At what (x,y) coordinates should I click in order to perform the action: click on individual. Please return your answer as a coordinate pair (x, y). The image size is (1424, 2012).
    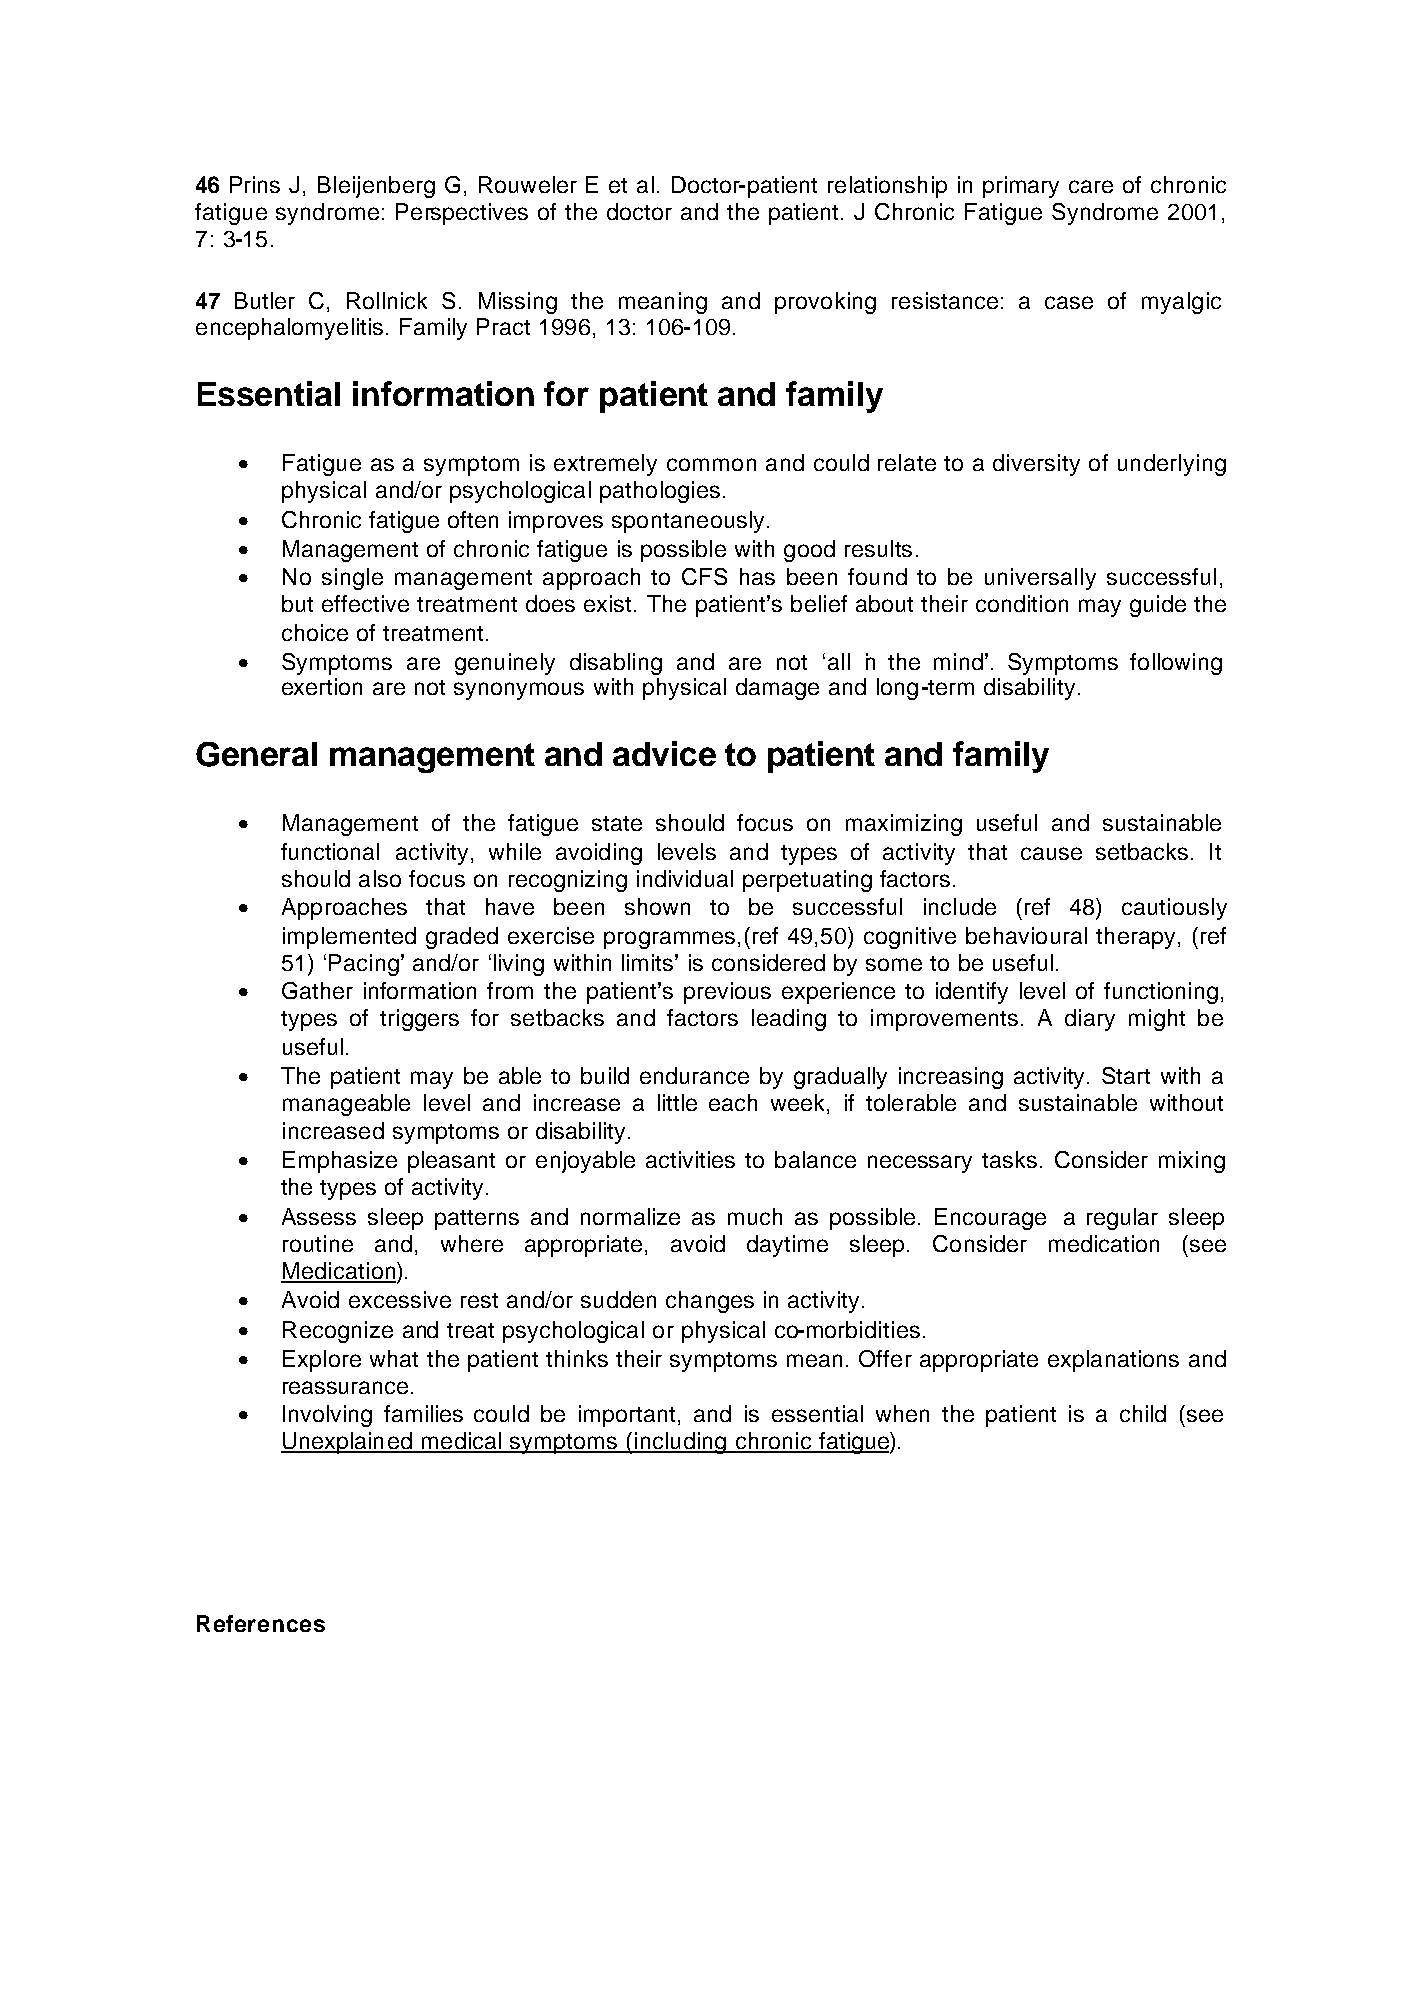
    Looking at the image, I should click on (685, 878).
